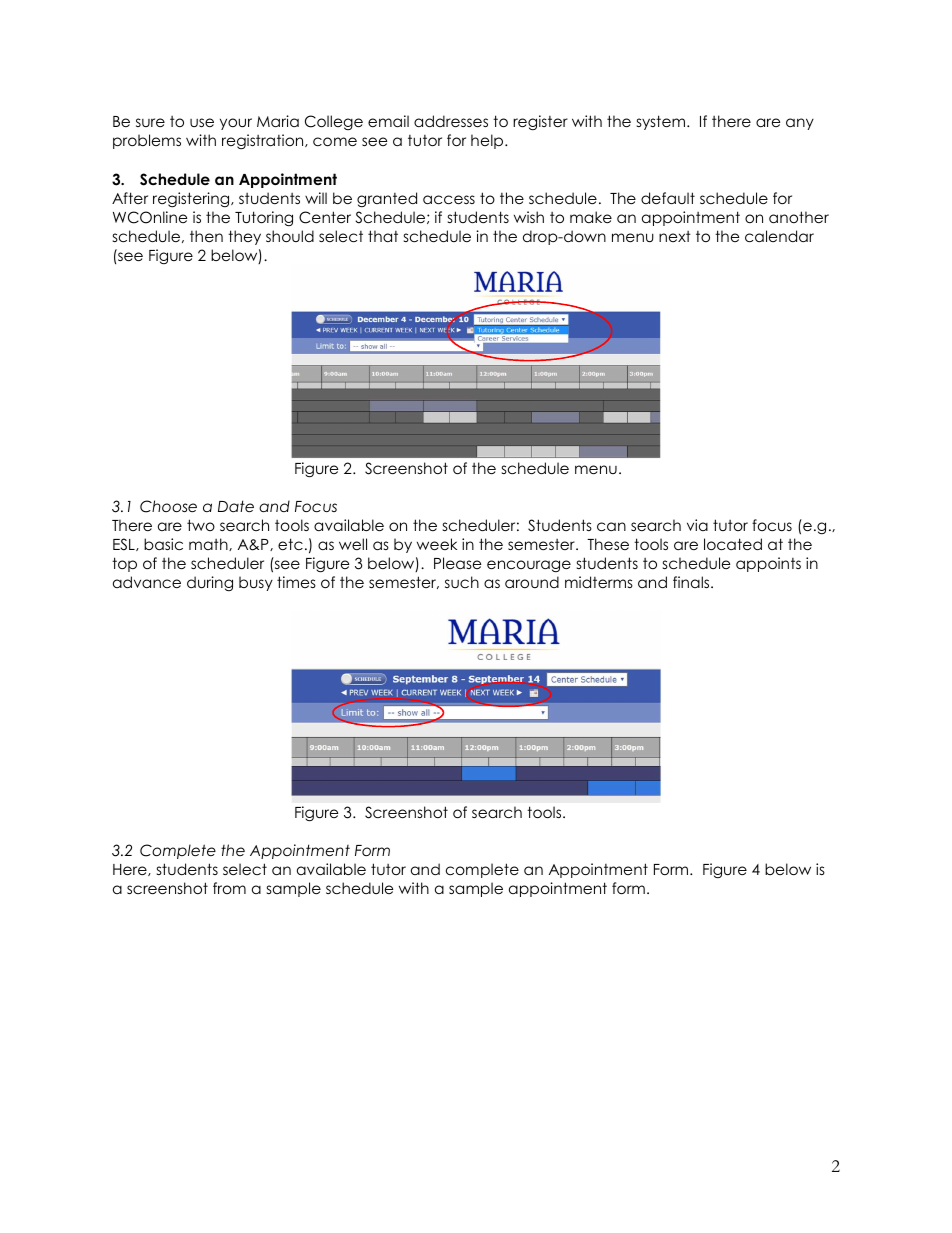 The width and height of the document is (952, 1233). Describe the element at coordinates (236, 506) in the document. I see `Date` at that location.
